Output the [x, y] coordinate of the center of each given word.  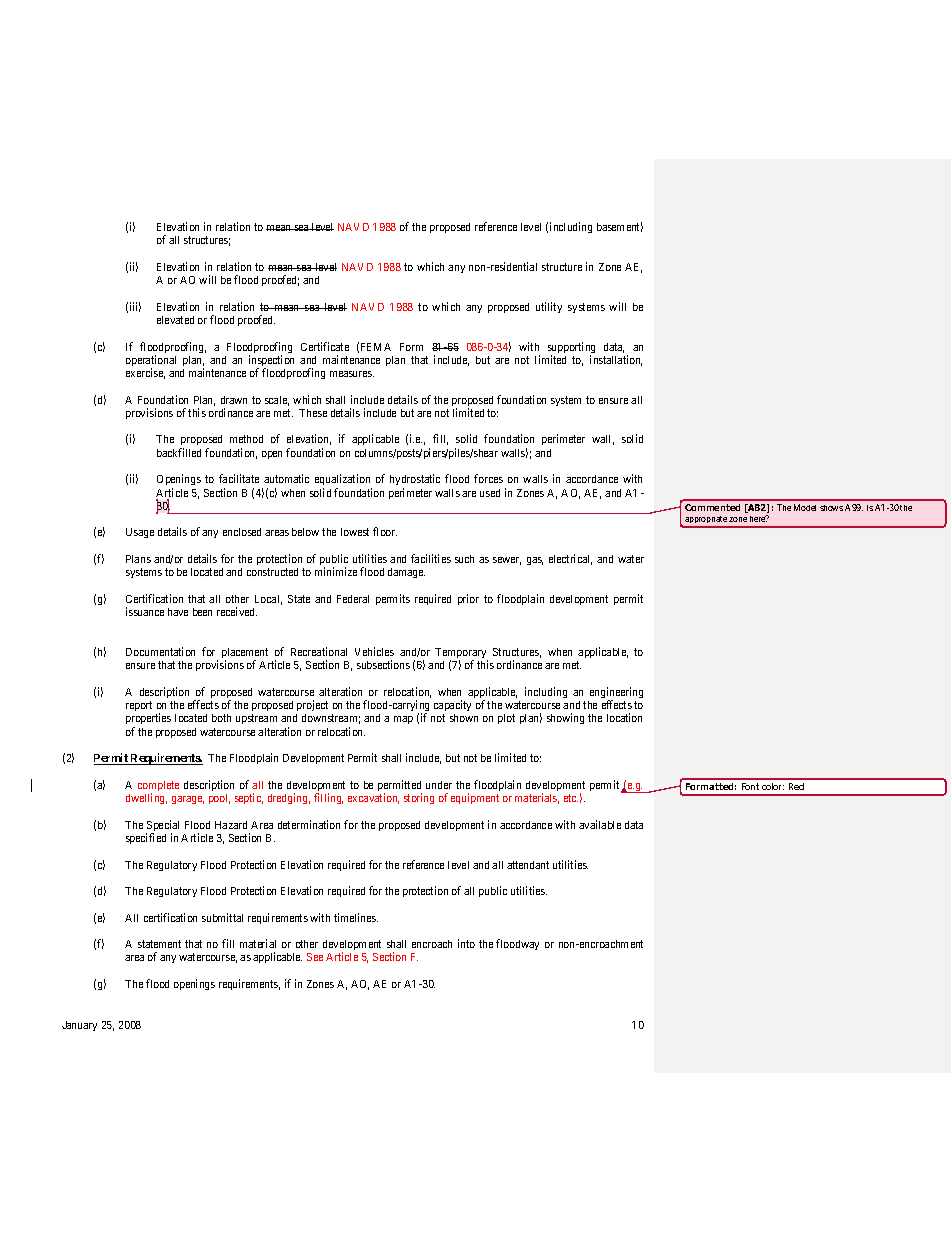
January [79, 1026]
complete [158, 787]
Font [750, 786]
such [464, 559]
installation [616, 360]
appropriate [706, 521]
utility [549, 307]
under [439, 785]
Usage [140, 533]
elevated [175, 320]
